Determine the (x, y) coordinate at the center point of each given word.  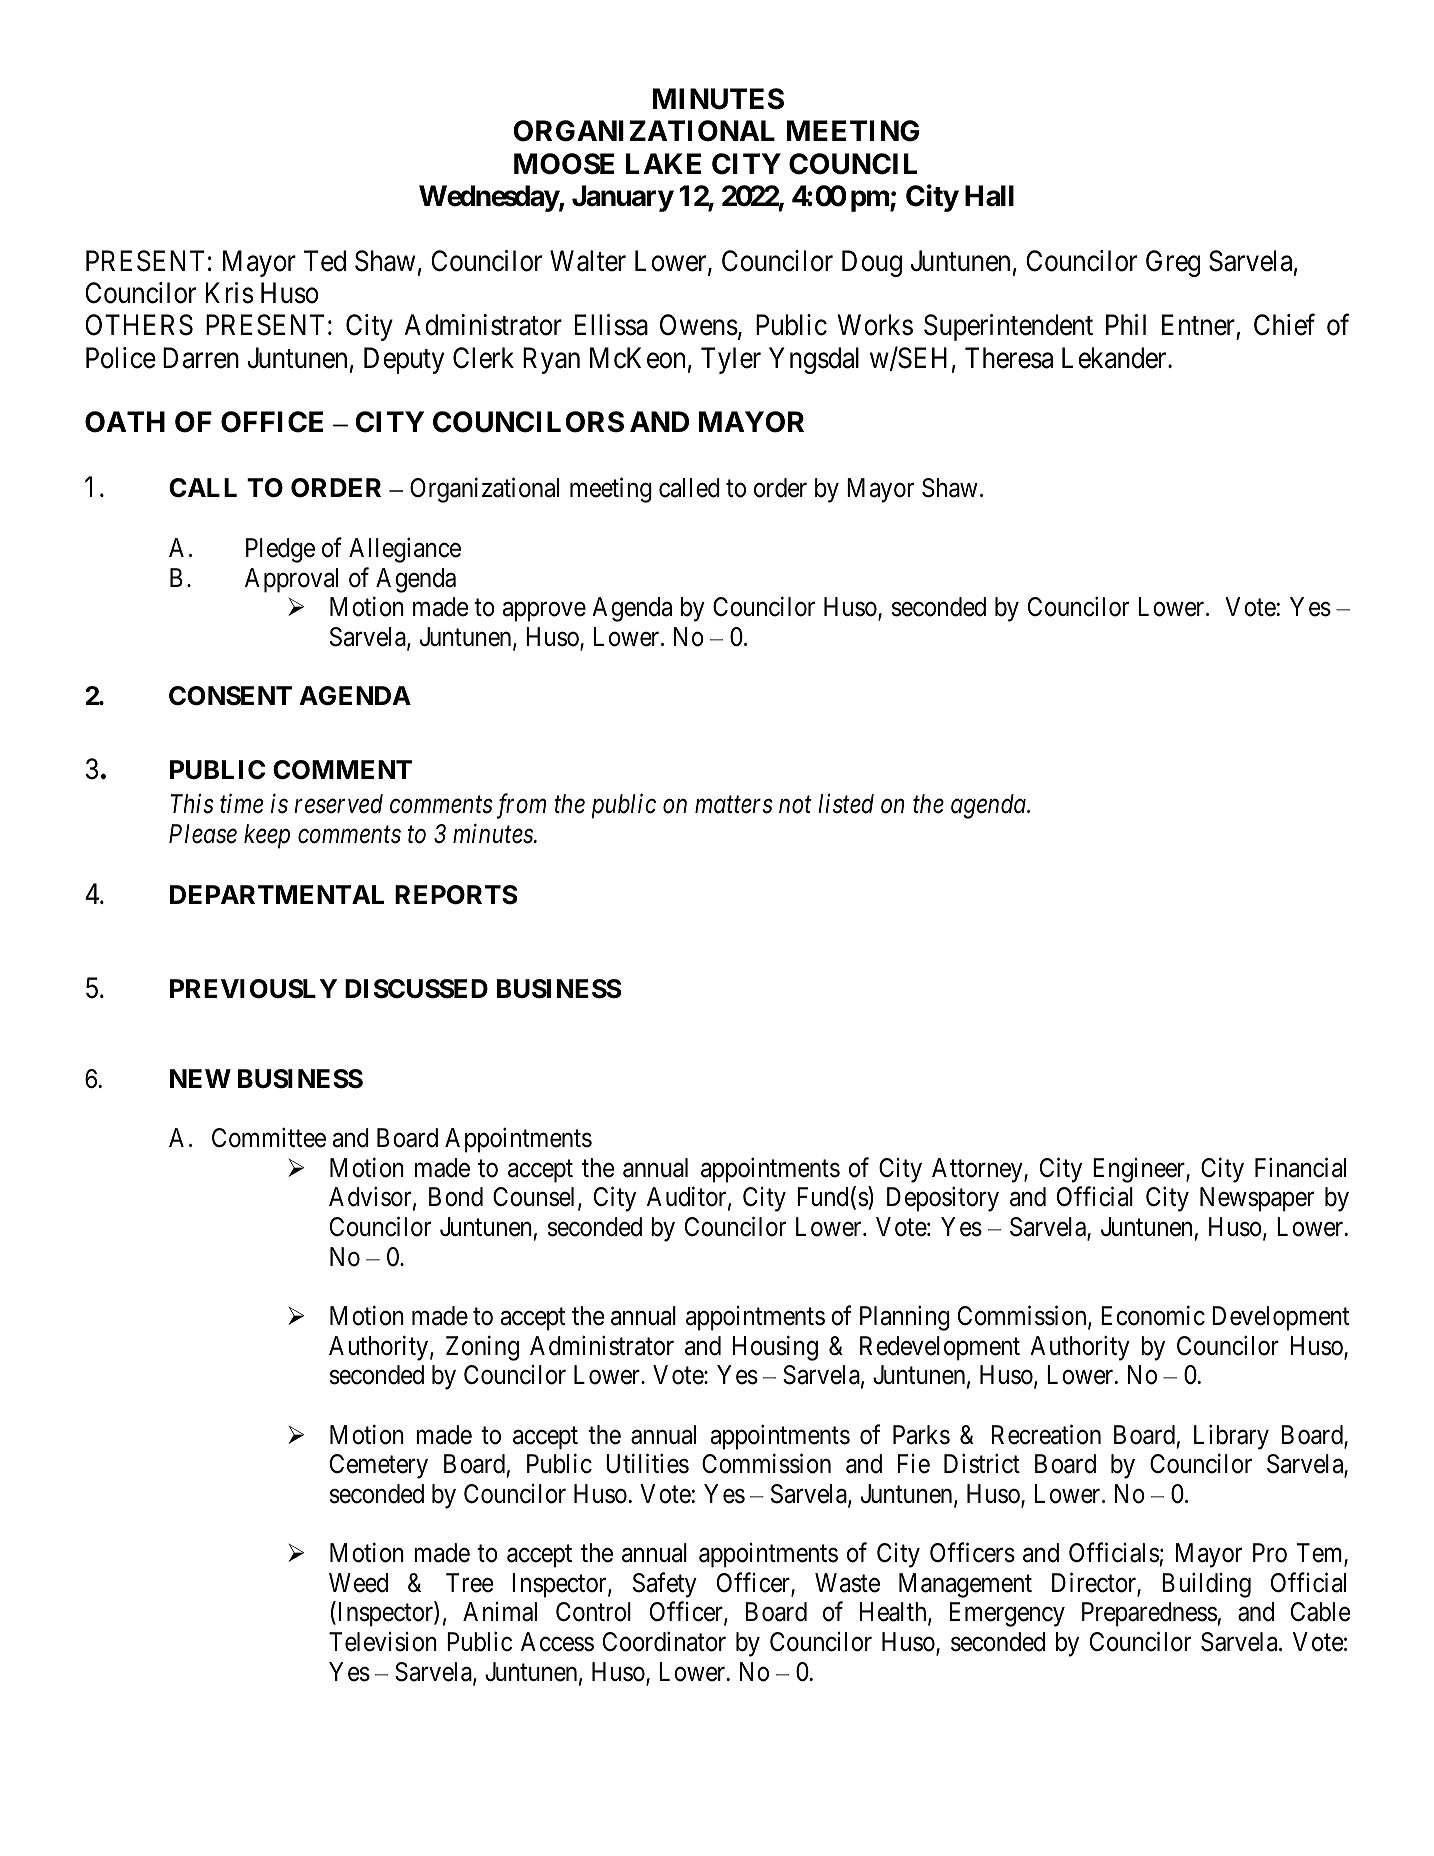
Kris (229, 293)
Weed (358, 1583)
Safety (665, 1585)
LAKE (663, 163)
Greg (1173, 263)
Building (1206, 1585)
